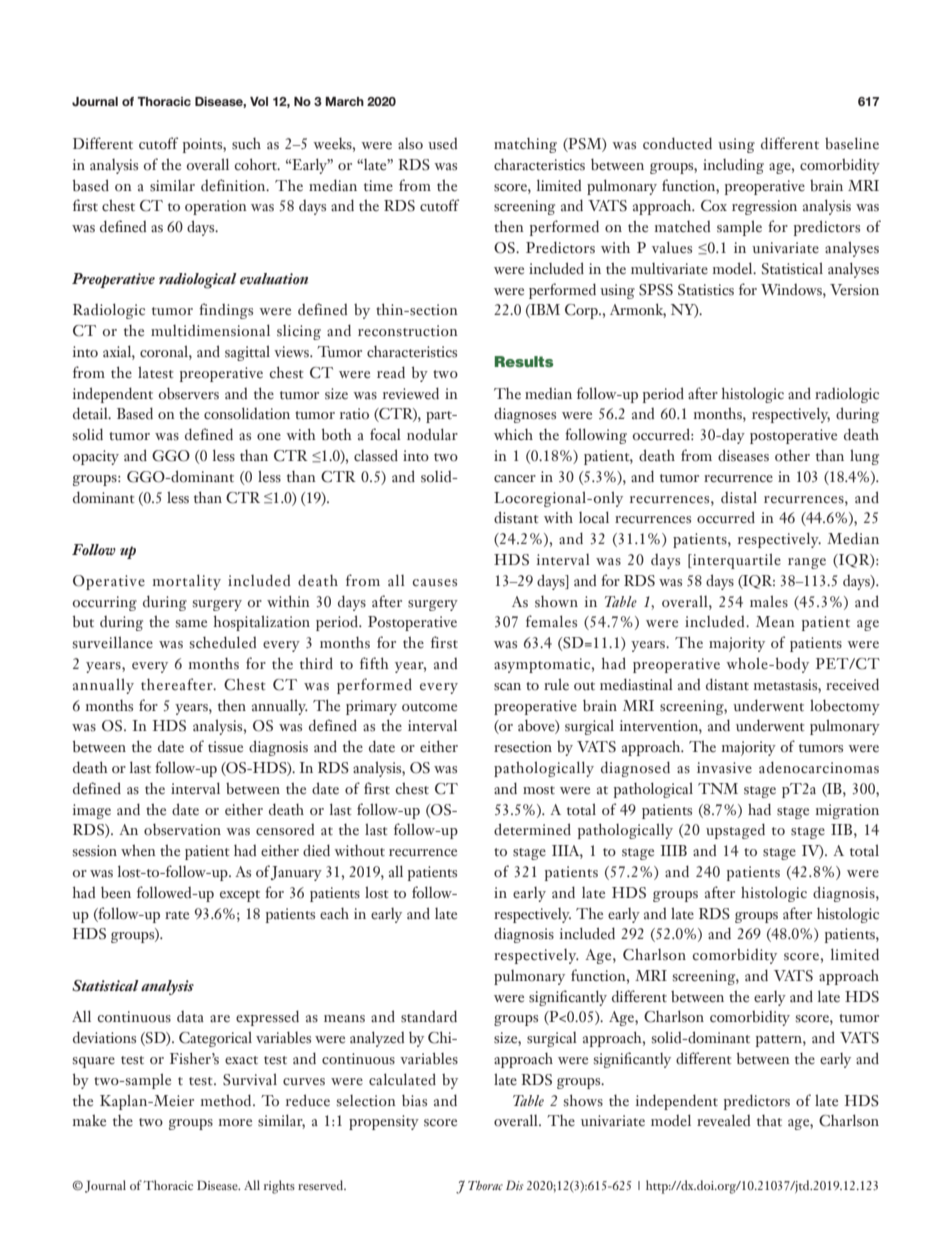  What do you see at coordinates (735, 561) in the document?
I see `interquartile` at bounding box center [735, 561].
